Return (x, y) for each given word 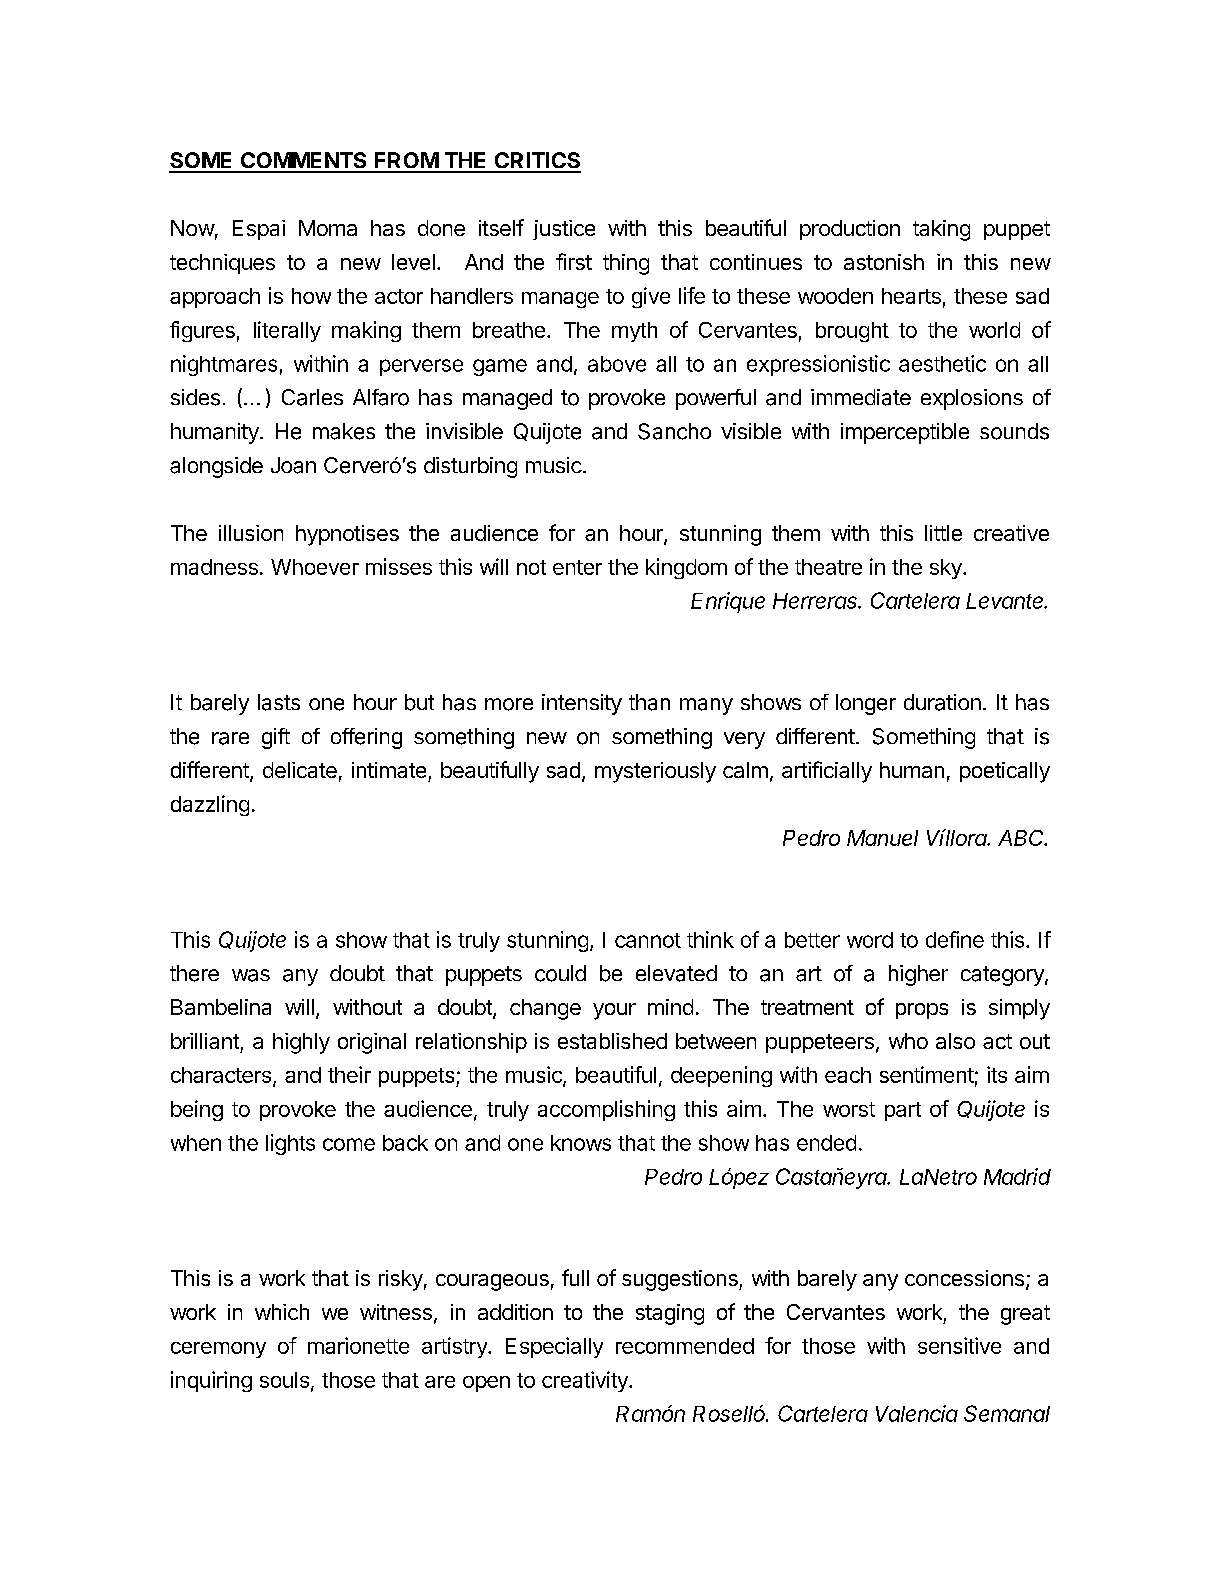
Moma (328, 228)
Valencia (917, 1413)
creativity (586, 1381)
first (574, 261)
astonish (884, 262)
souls (284, 1380)
